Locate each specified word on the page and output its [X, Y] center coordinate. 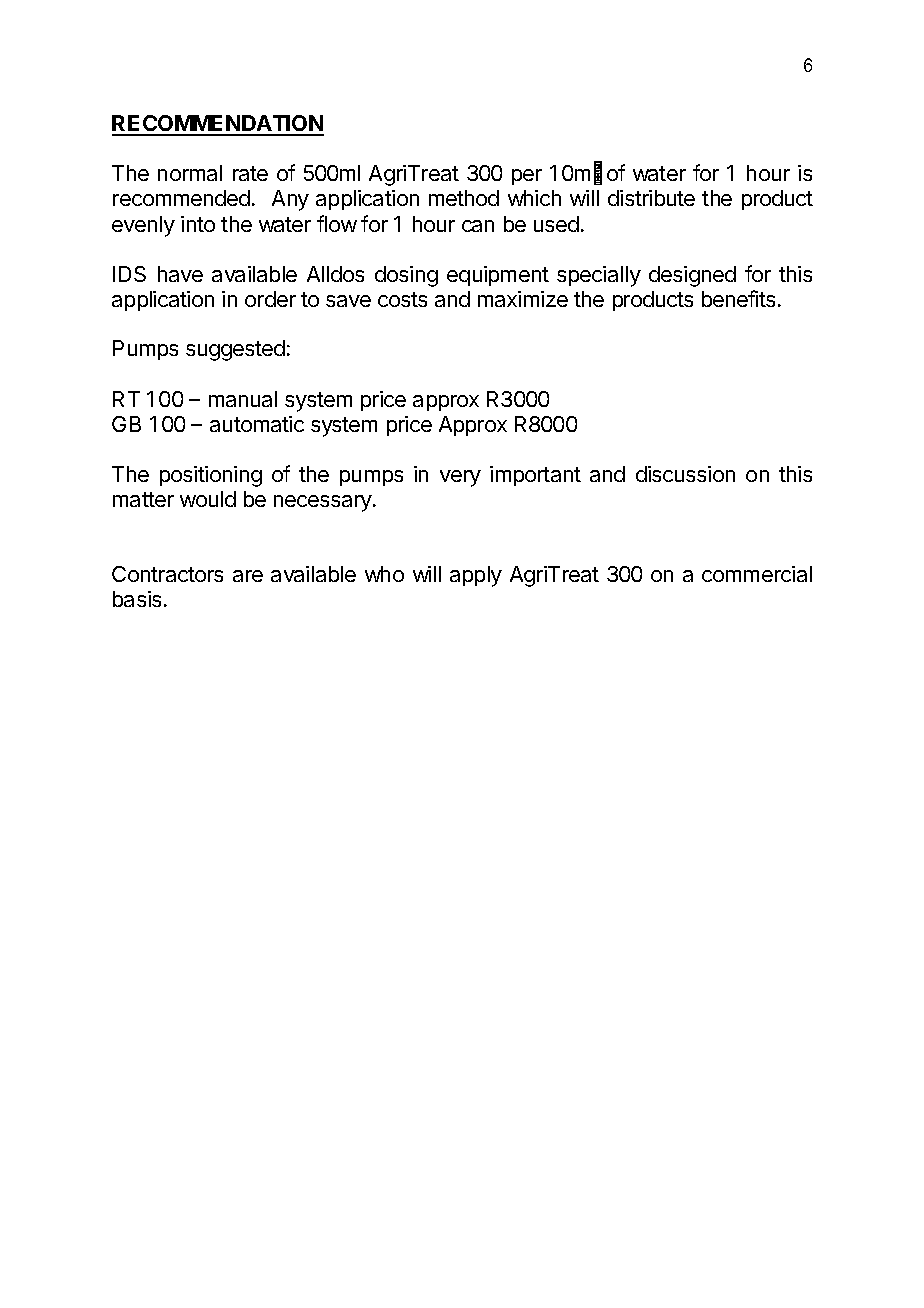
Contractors [167, 574]
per [527, 177]
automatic [257, 424]
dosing [406, 276]
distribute [651, 198]
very [460, 478]
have [180, 274]
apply [476, 576]
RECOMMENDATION [218, 125]
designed [692, 276]
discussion [685, 474]
